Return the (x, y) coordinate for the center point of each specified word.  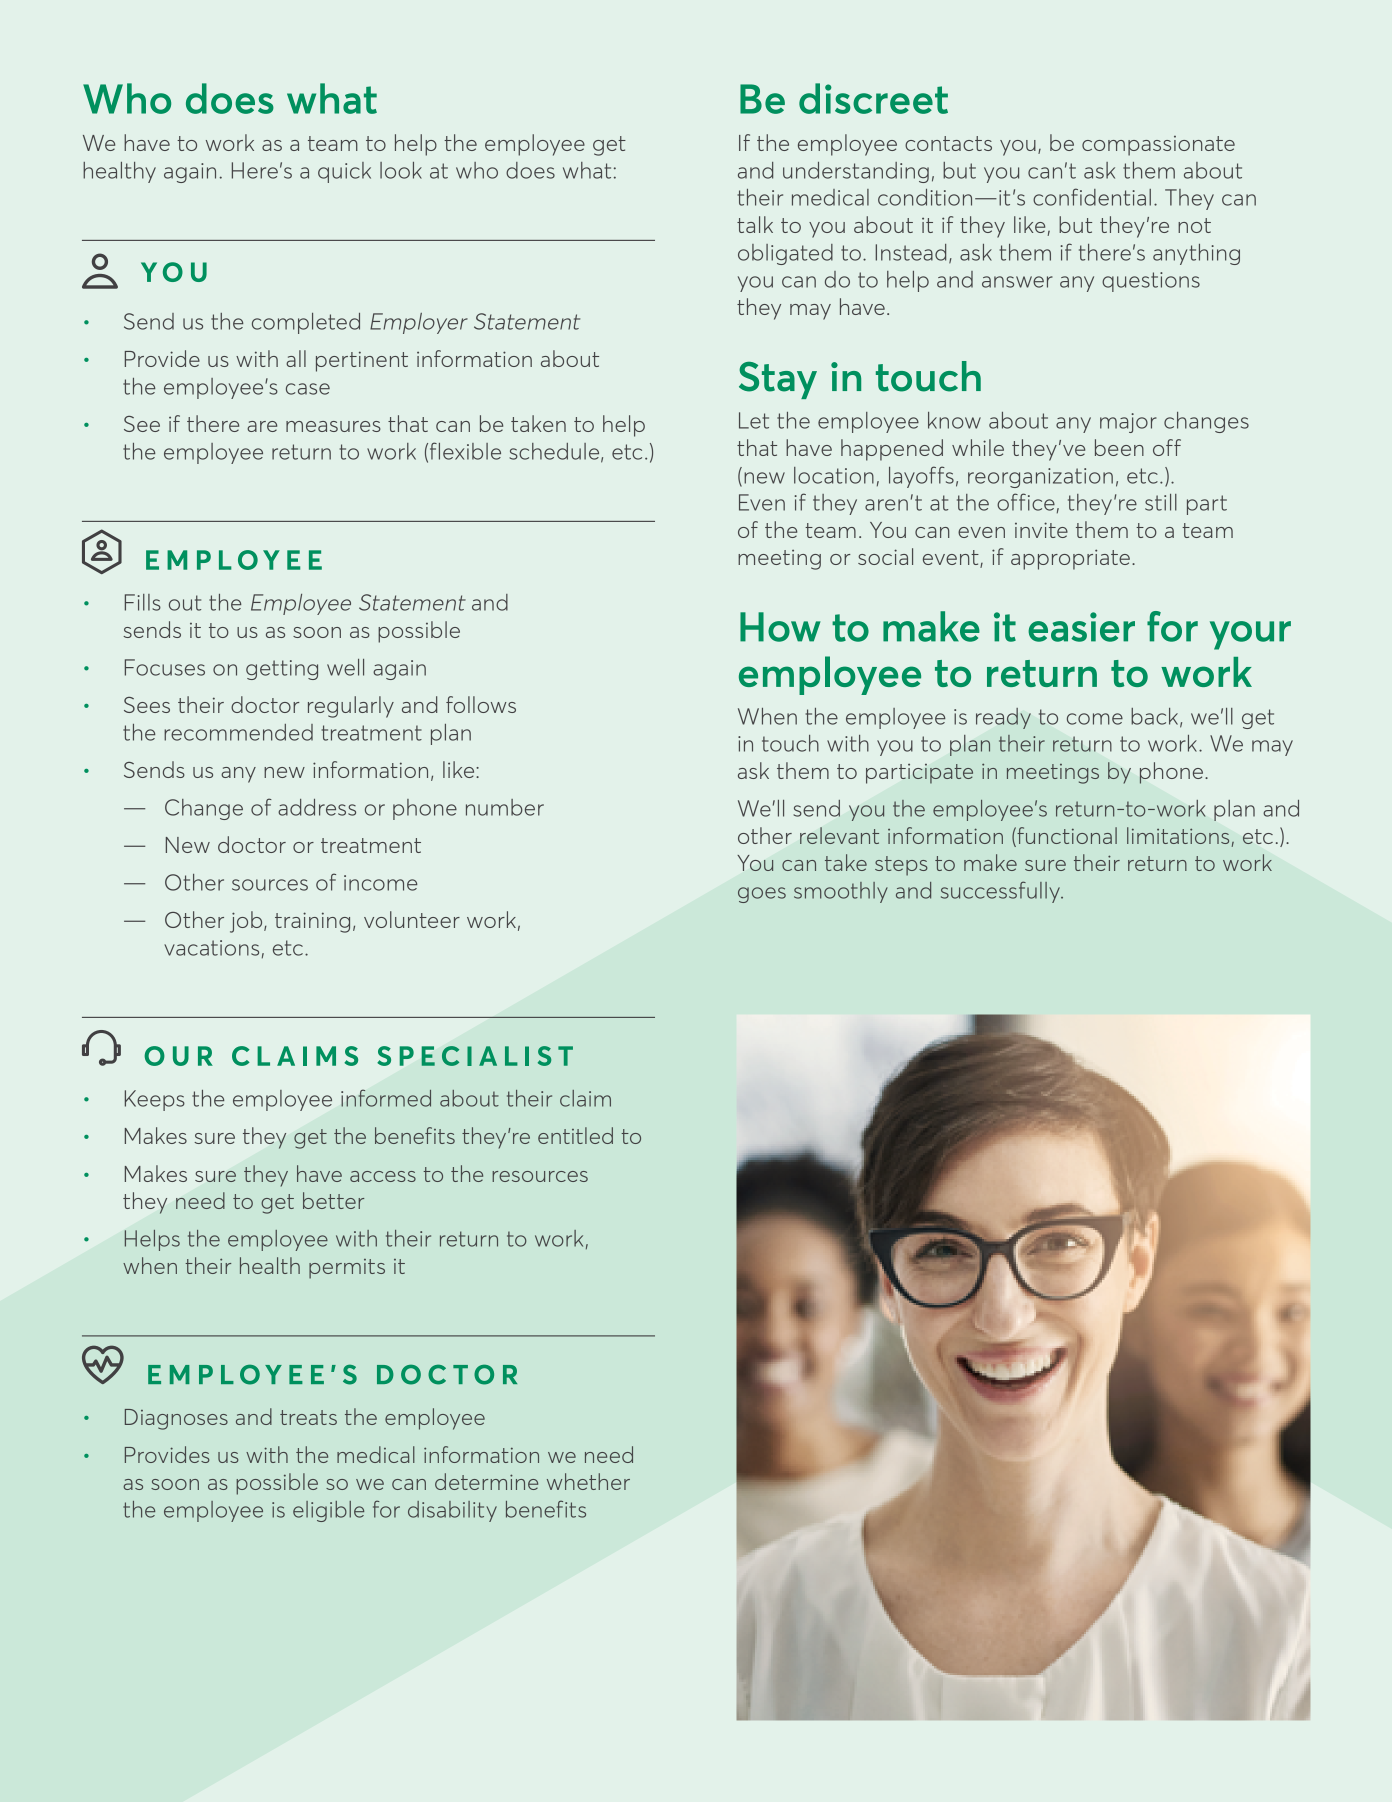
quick (344, 172)
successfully (1001, 892)
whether (588, 1481)
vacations (211, 948)
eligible (328, 1511)
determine (486, 1481)
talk (755, 224)
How (780, 627)
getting (282, 670)
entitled (575, 1135)
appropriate (1070, 559)
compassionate (1158, 146)
